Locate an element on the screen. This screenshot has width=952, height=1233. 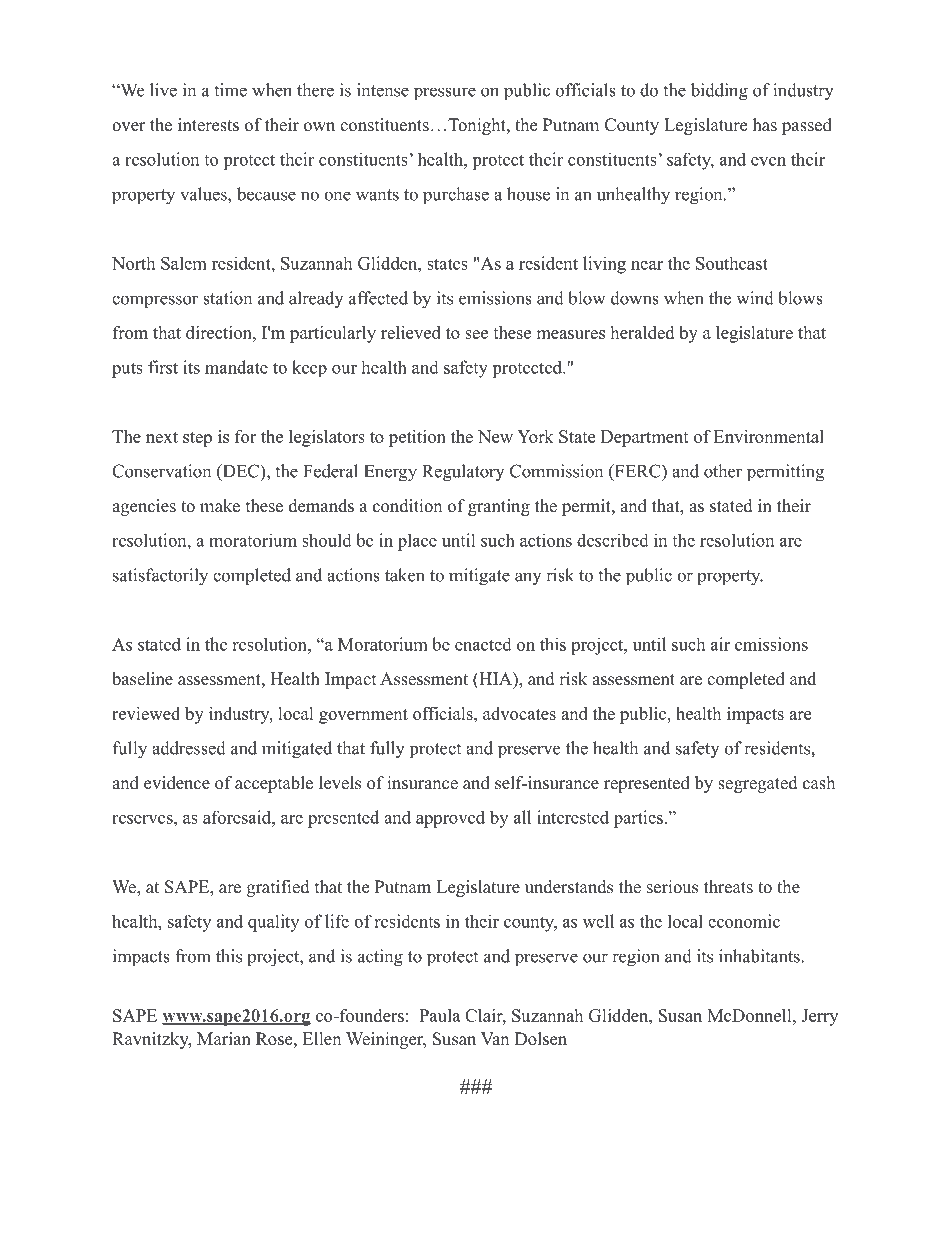
Marian is located at coordinates (224, 1038).
